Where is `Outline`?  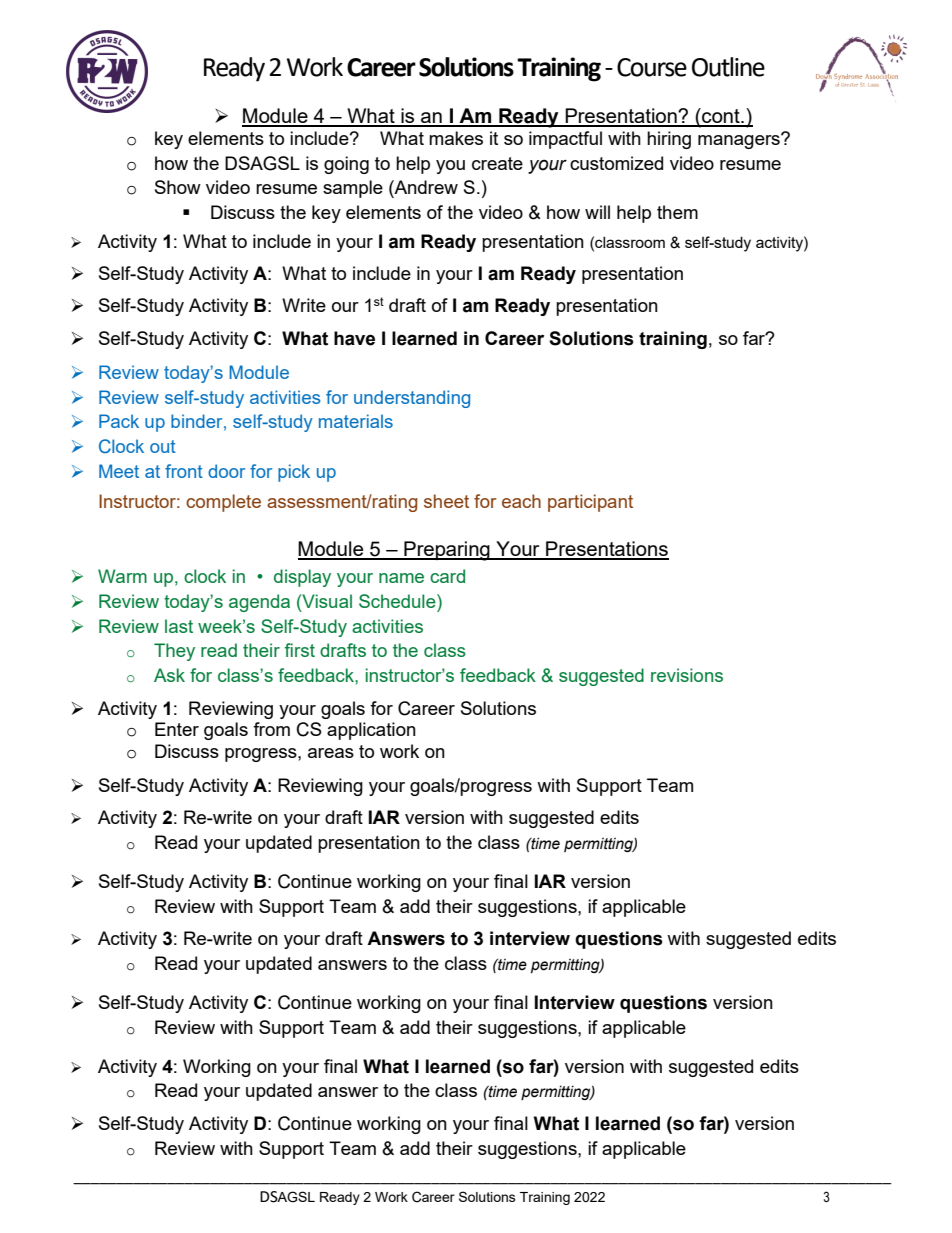
Outline is located at coordinates (728, 67).
